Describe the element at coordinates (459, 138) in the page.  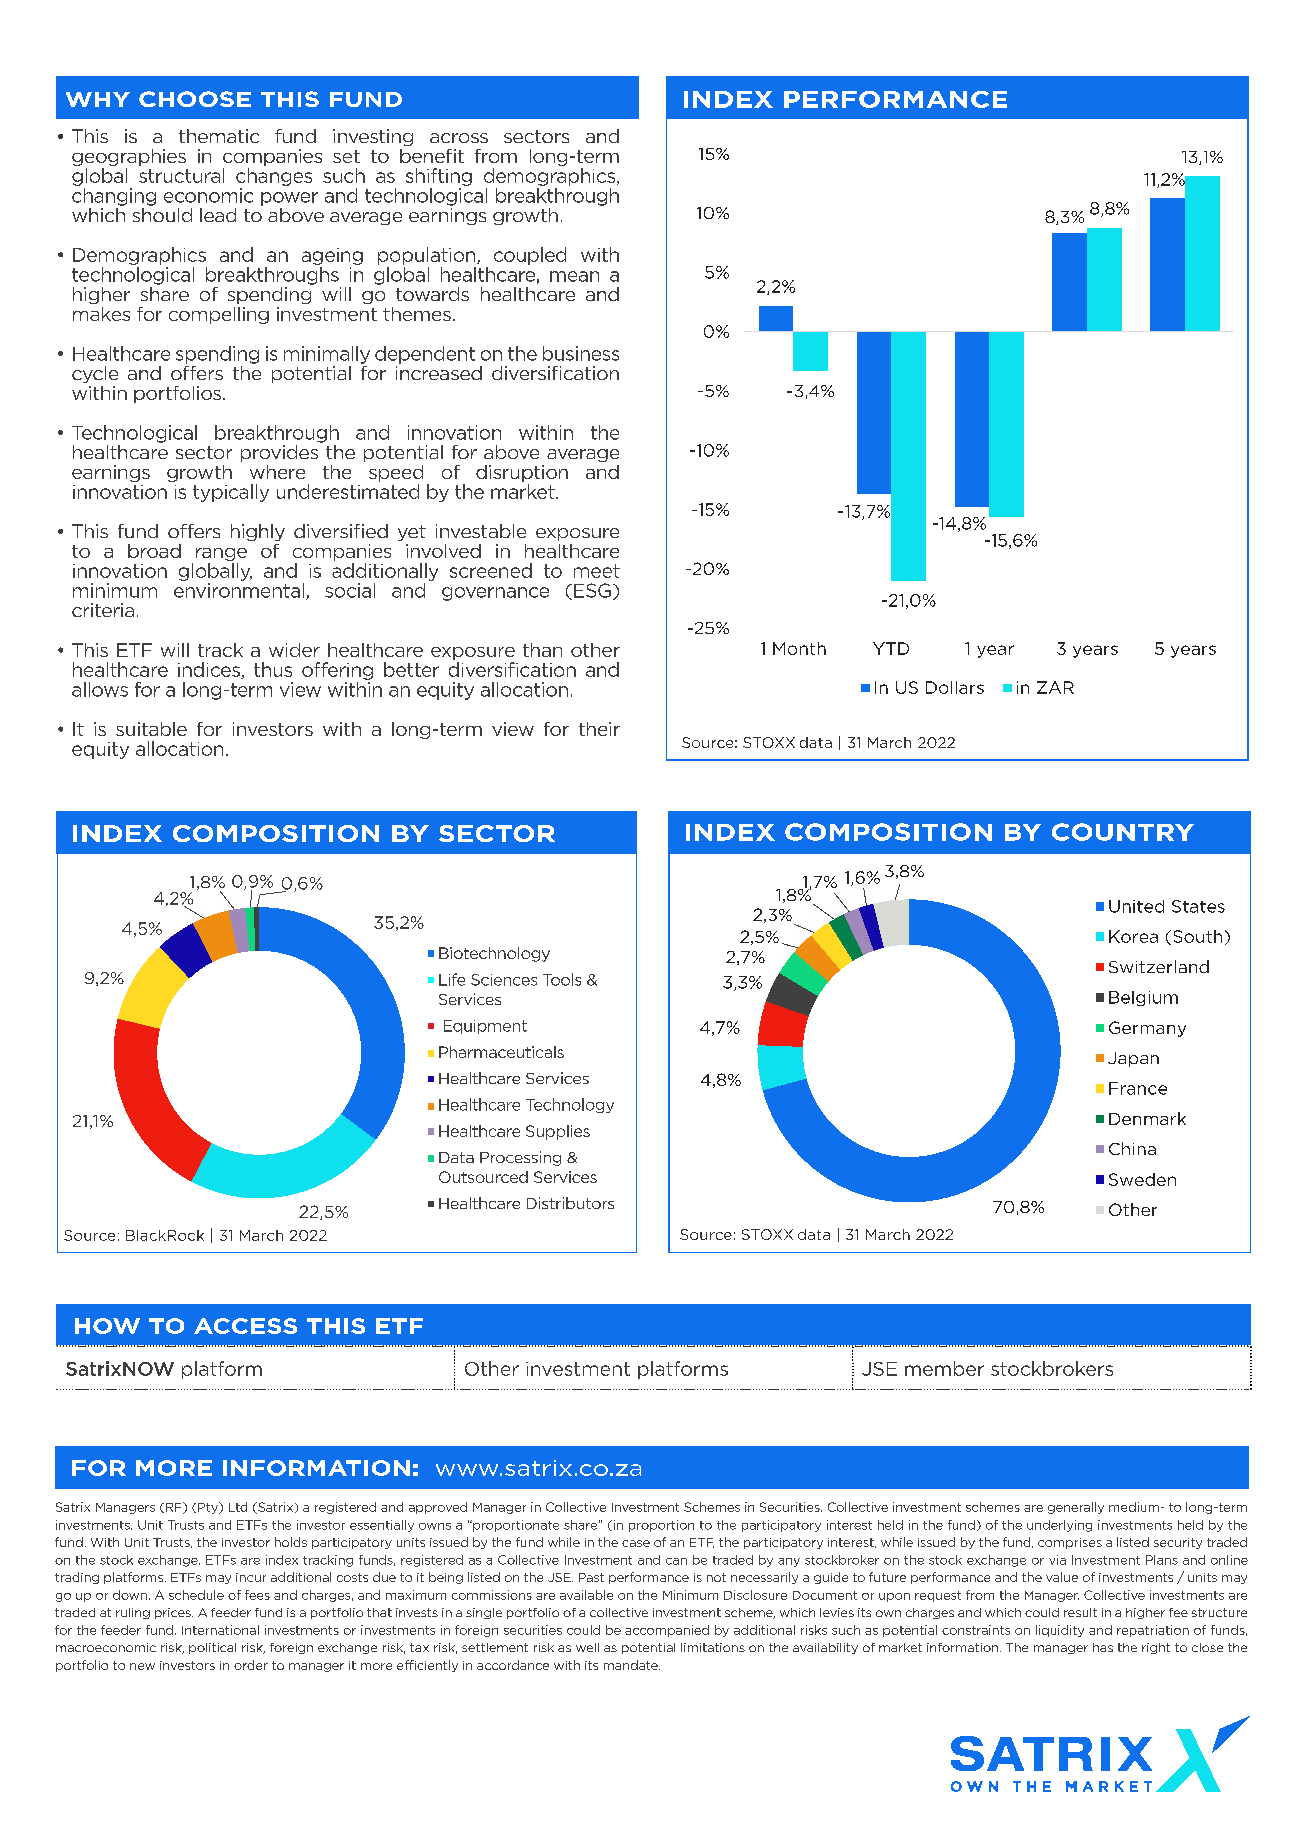
I see `across` at that location.
